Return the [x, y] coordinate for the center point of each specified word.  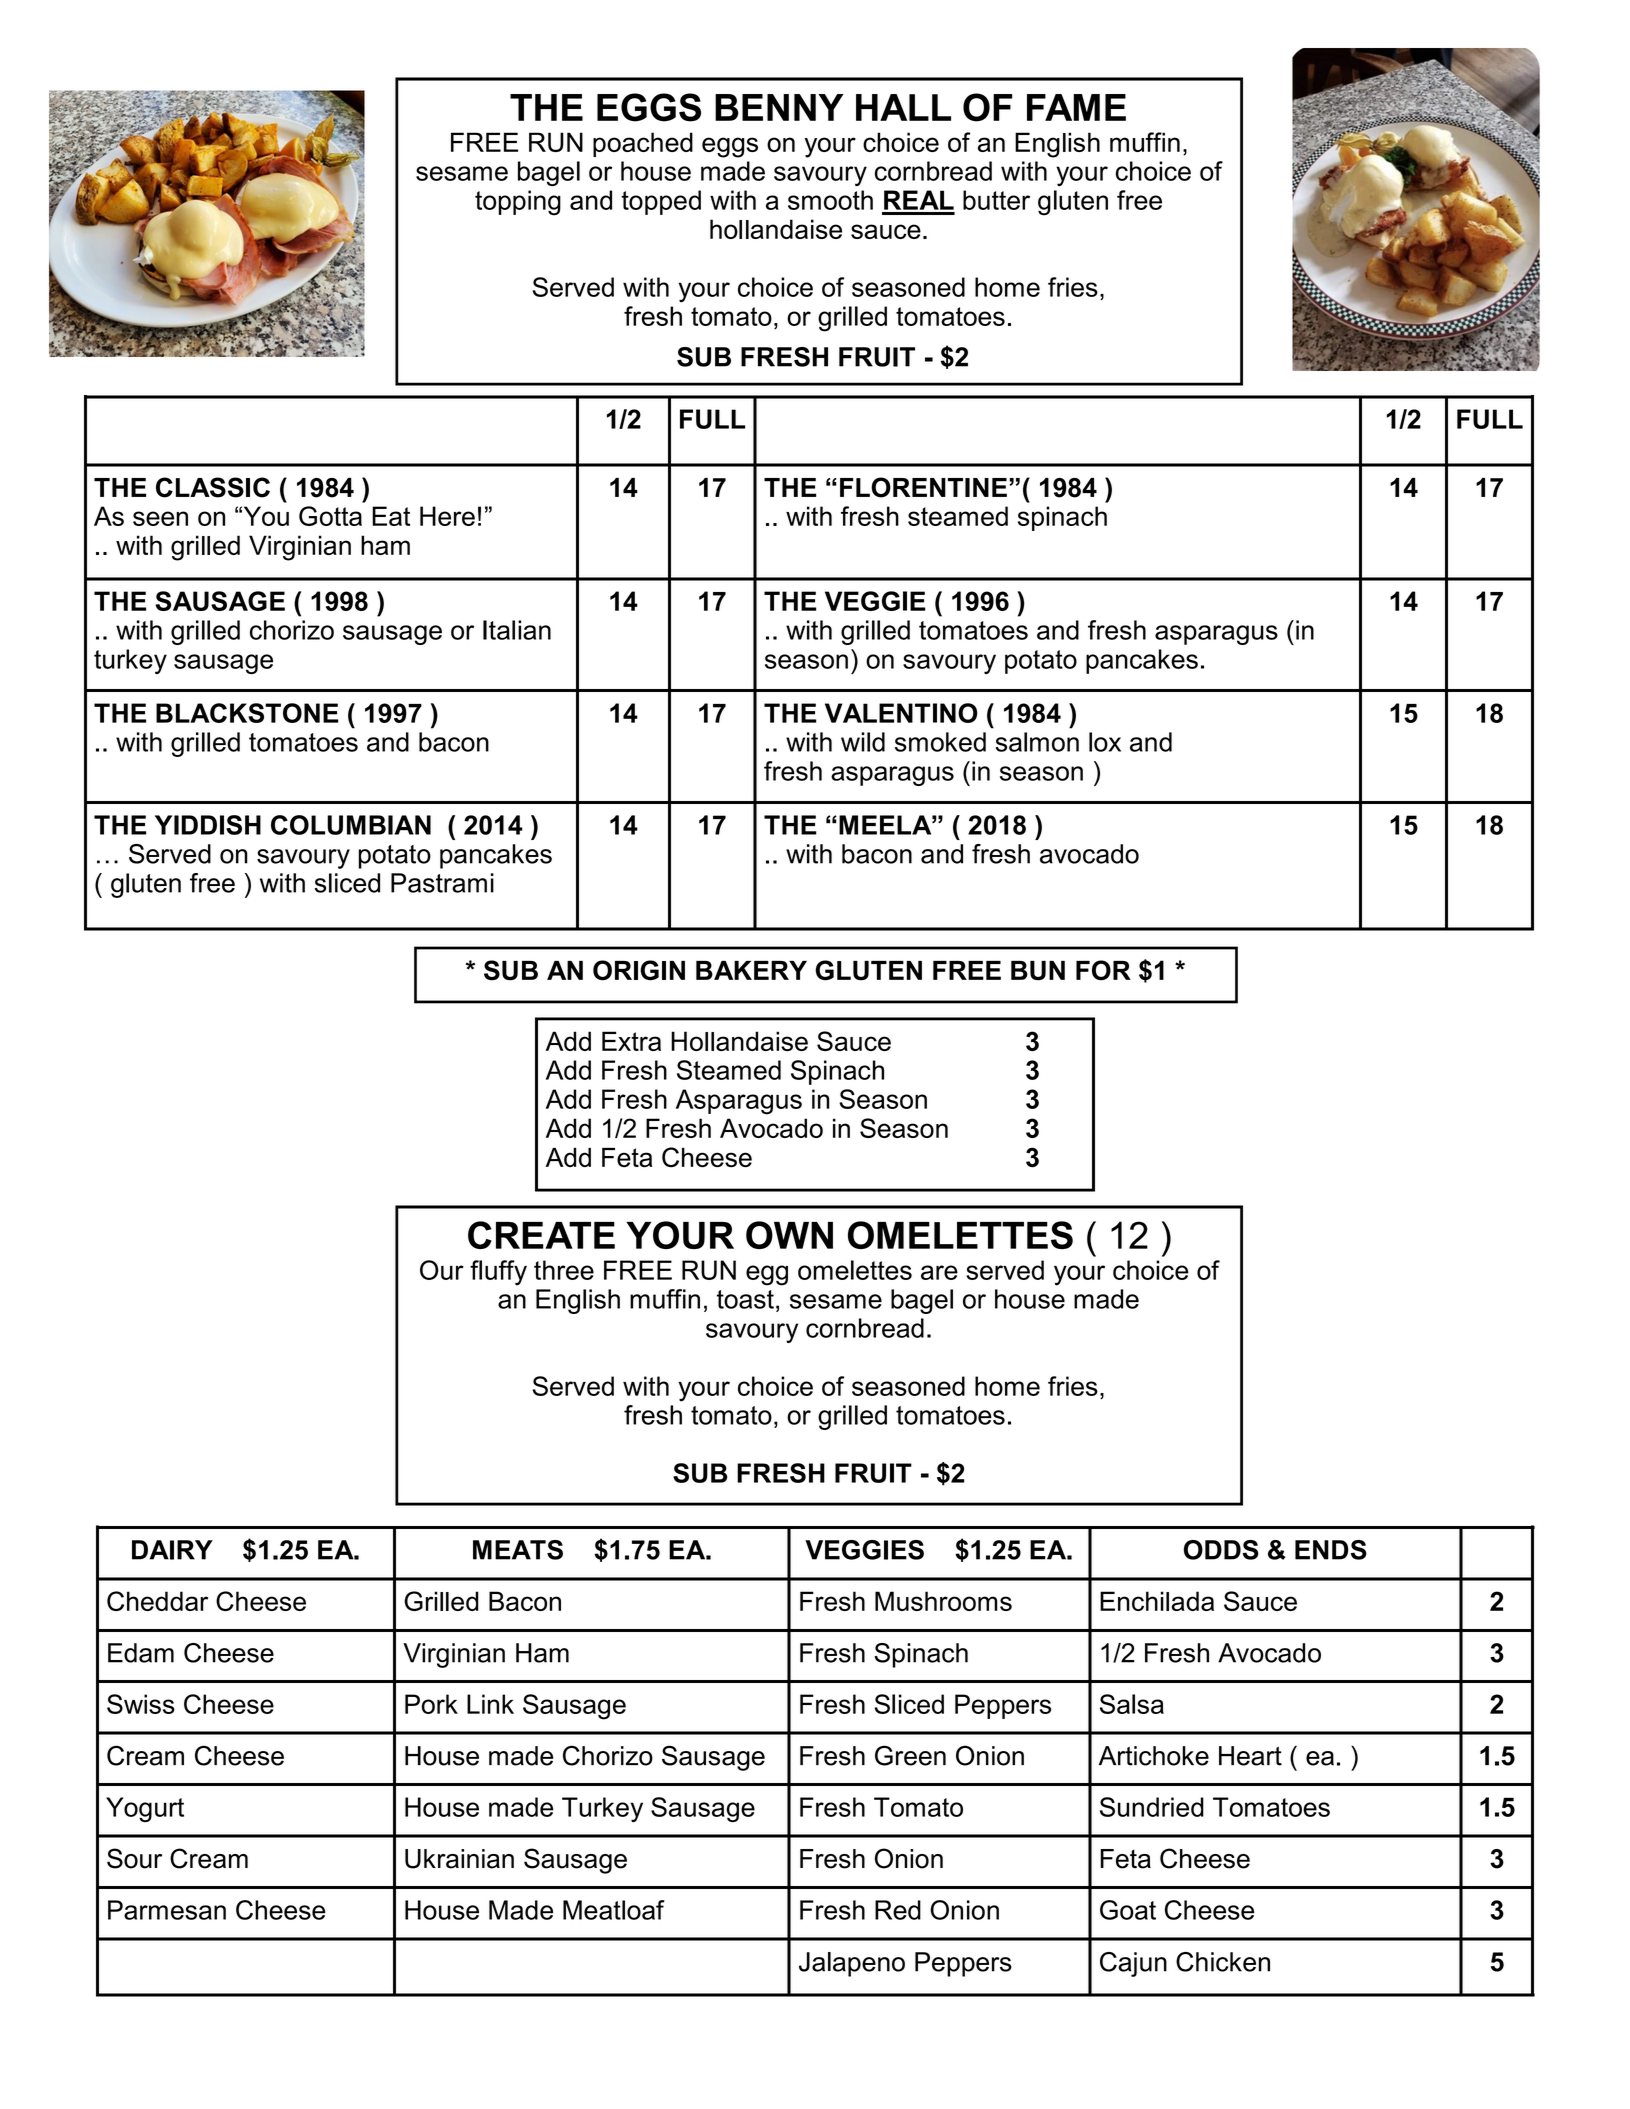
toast [745, 1299]
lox [1105, 742]
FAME [1076, 107]
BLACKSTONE [247, 713]
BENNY [779, 107]
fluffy [498, 1273]
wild [863, 742]
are [939, 1272]
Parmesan [167, 1910]
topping [518, 203]
